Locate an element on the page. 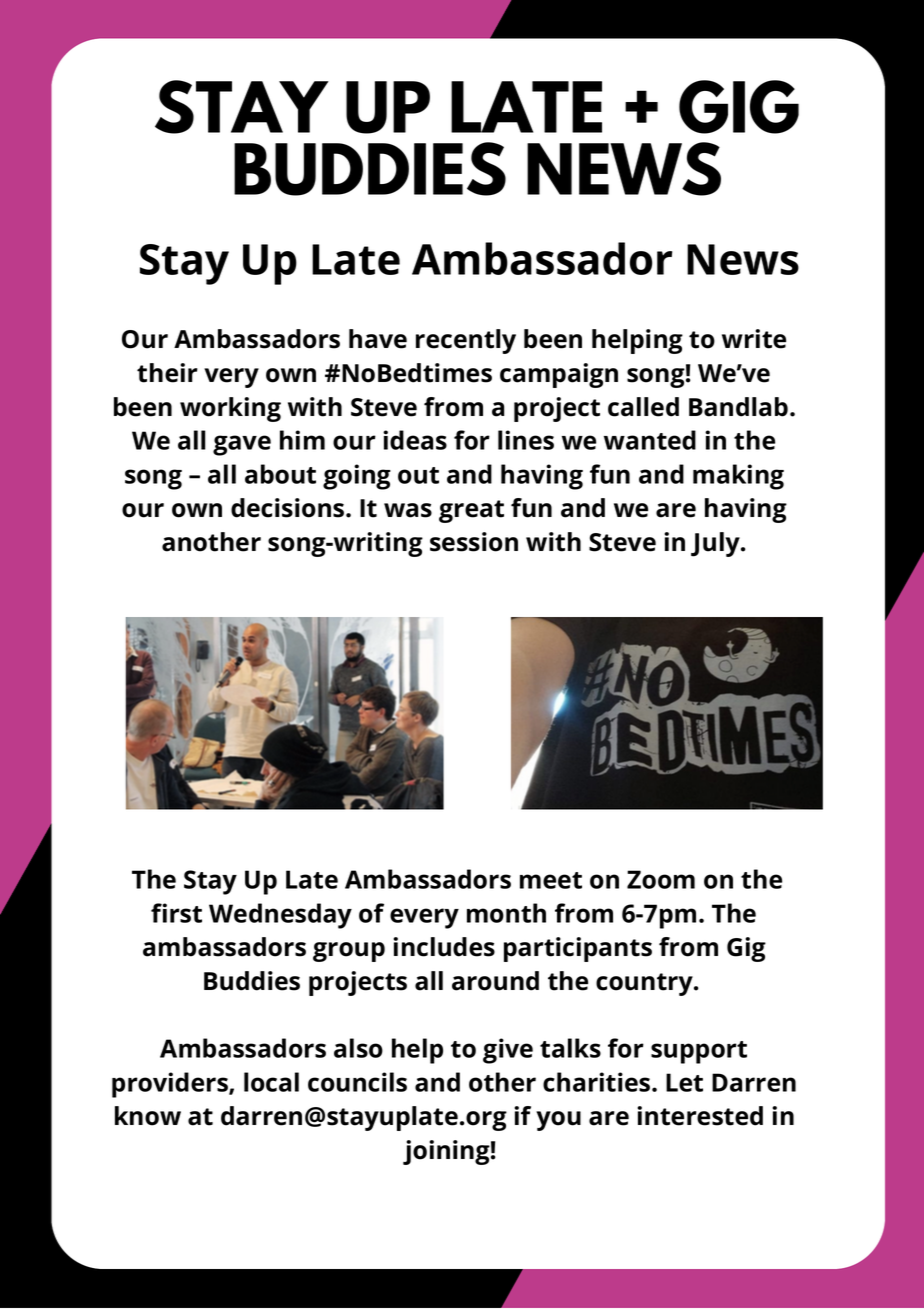  decisions is located at coordinates (289, 508).
